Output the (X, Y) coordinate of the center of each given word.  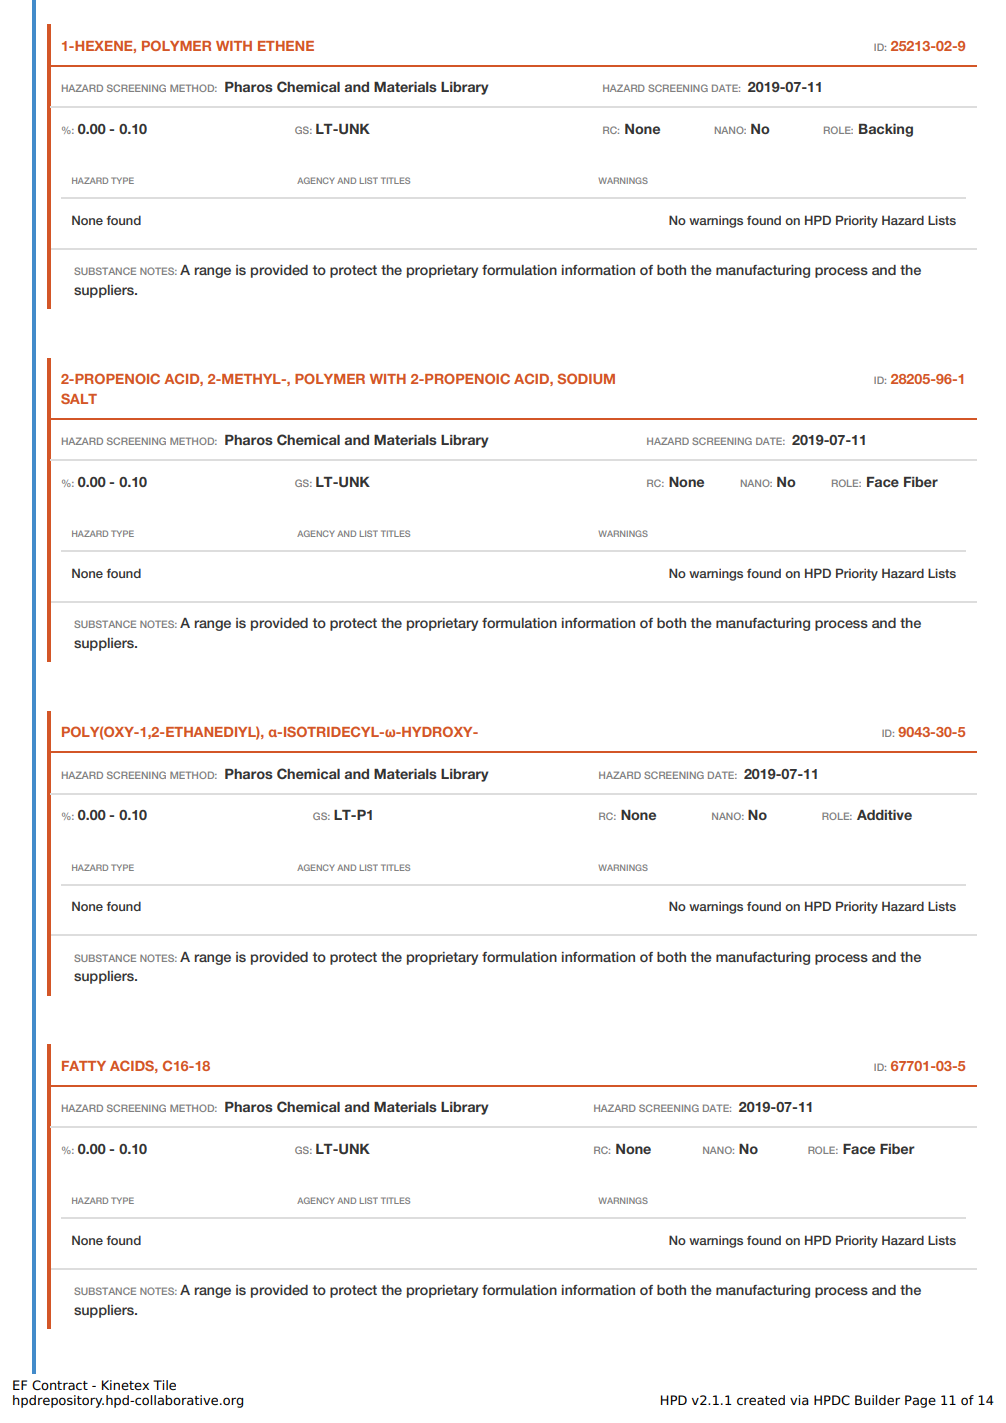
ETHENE (286, 46)
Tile (164, 1385)
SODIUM (586, 378)
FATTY (84, 1066)
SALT (79, 398)
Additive (884, 815)
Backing (886, 130)
